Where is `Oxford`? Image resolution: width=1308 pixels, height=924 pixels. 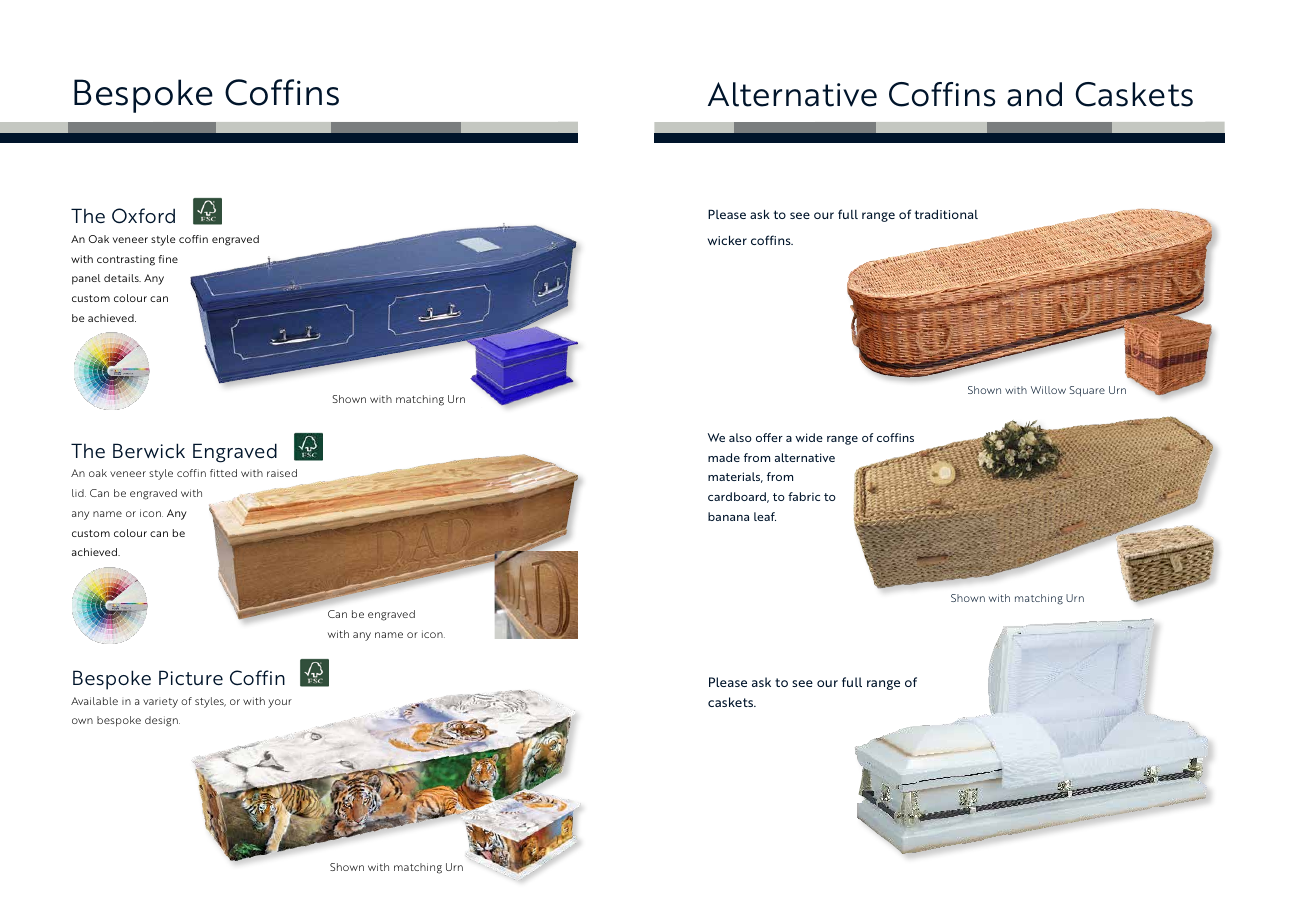 Oxford is located at coordinates (143, 216).
